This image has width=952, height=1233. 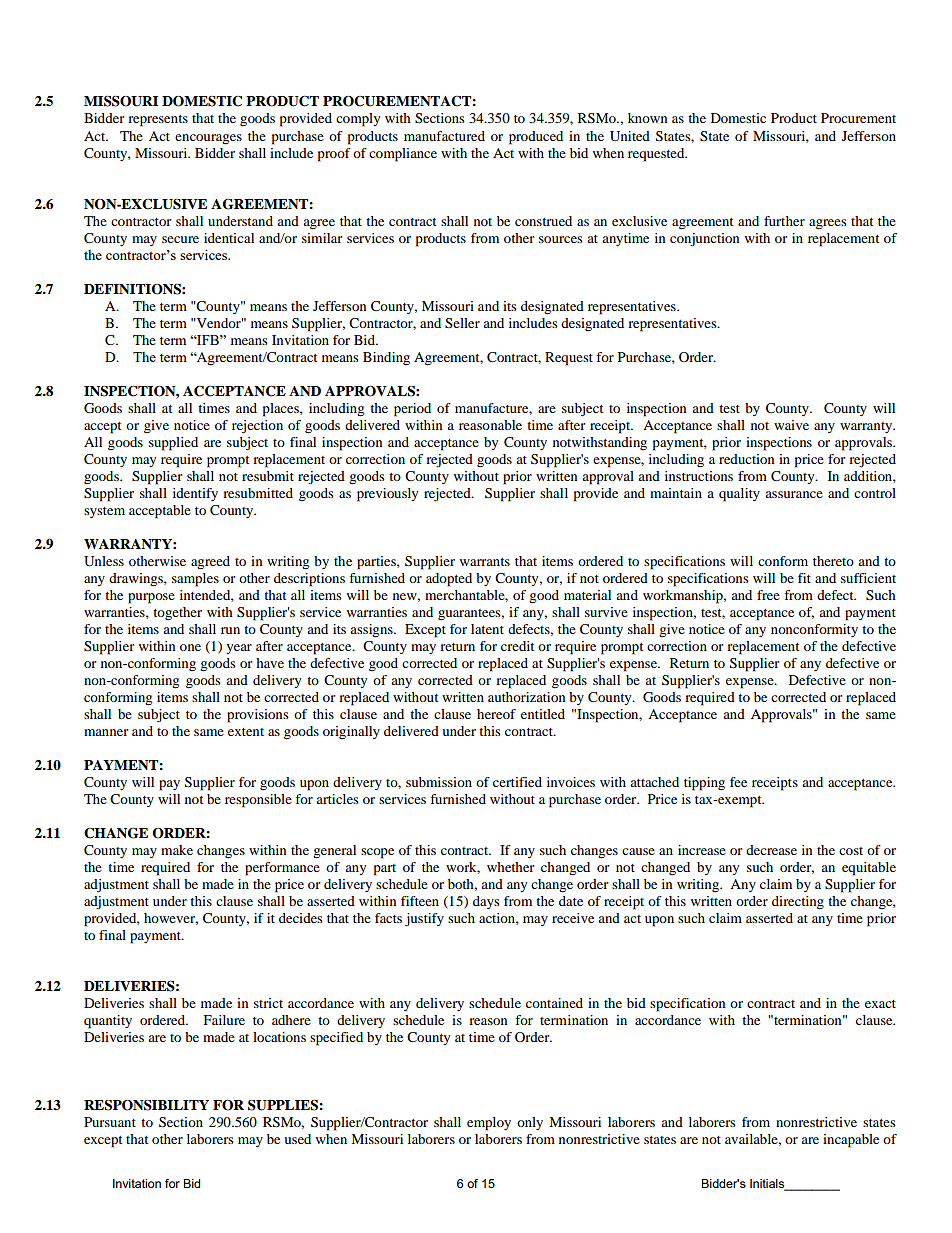 What do you see at coordinates (489, 1124) in the image?
I see `employ` at bounding box center [489, 1124].
